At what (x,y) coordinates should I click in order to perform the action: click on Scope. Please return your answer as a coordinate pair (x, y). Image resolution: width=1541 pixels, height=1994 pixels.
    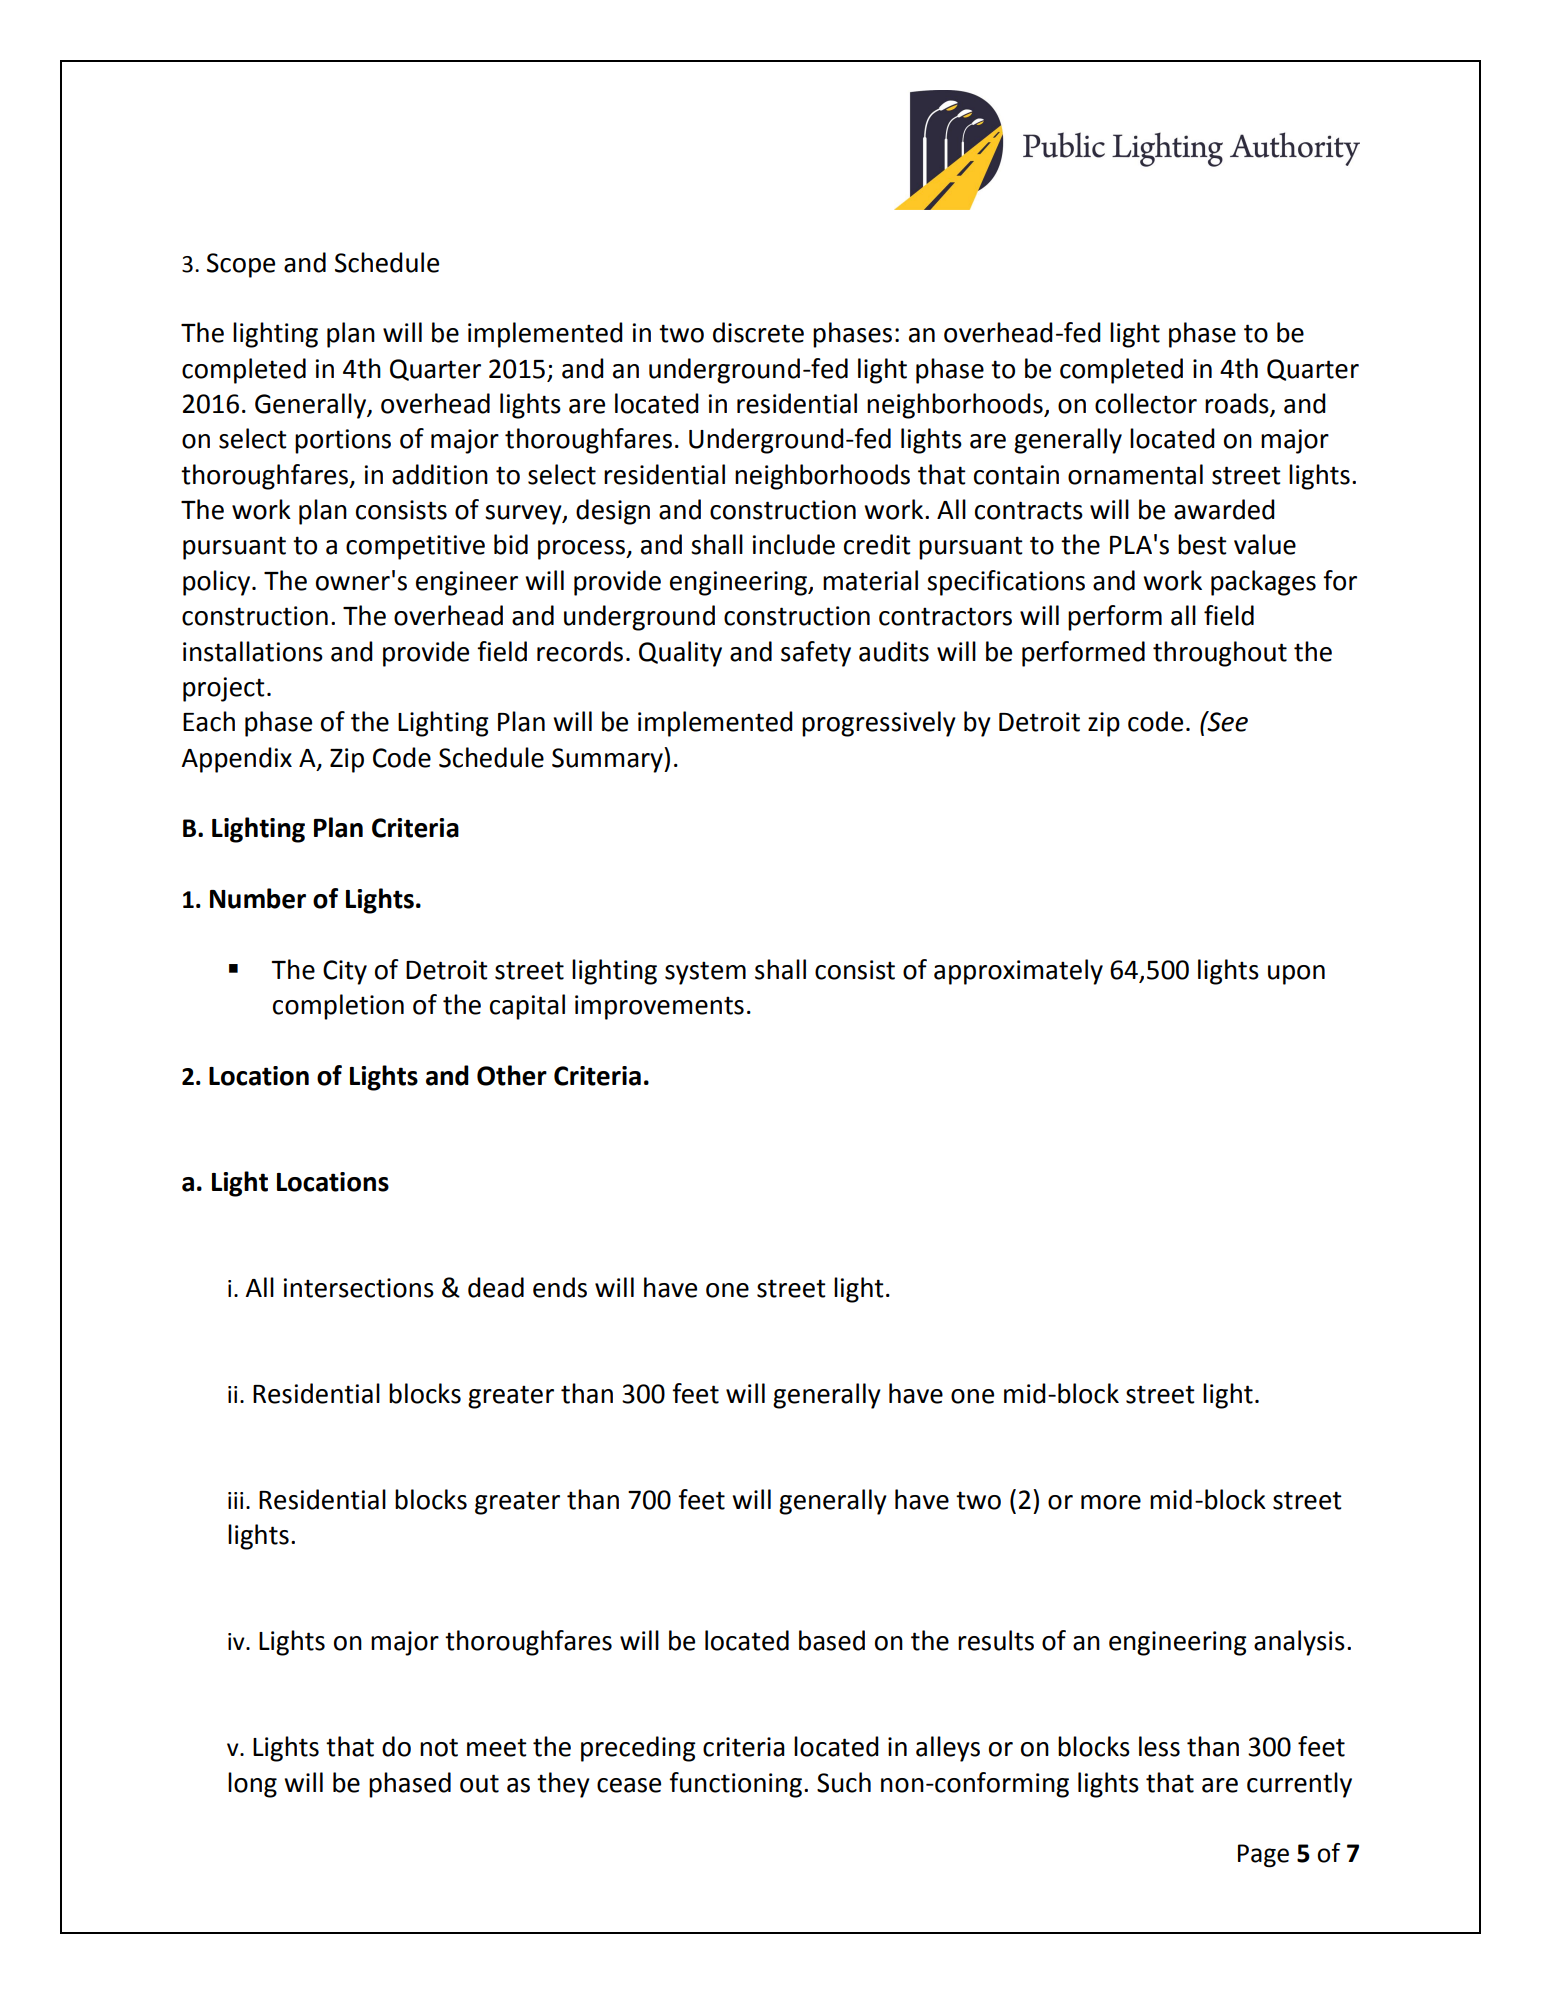
    Looking at the image, I should click on (241, 265).
